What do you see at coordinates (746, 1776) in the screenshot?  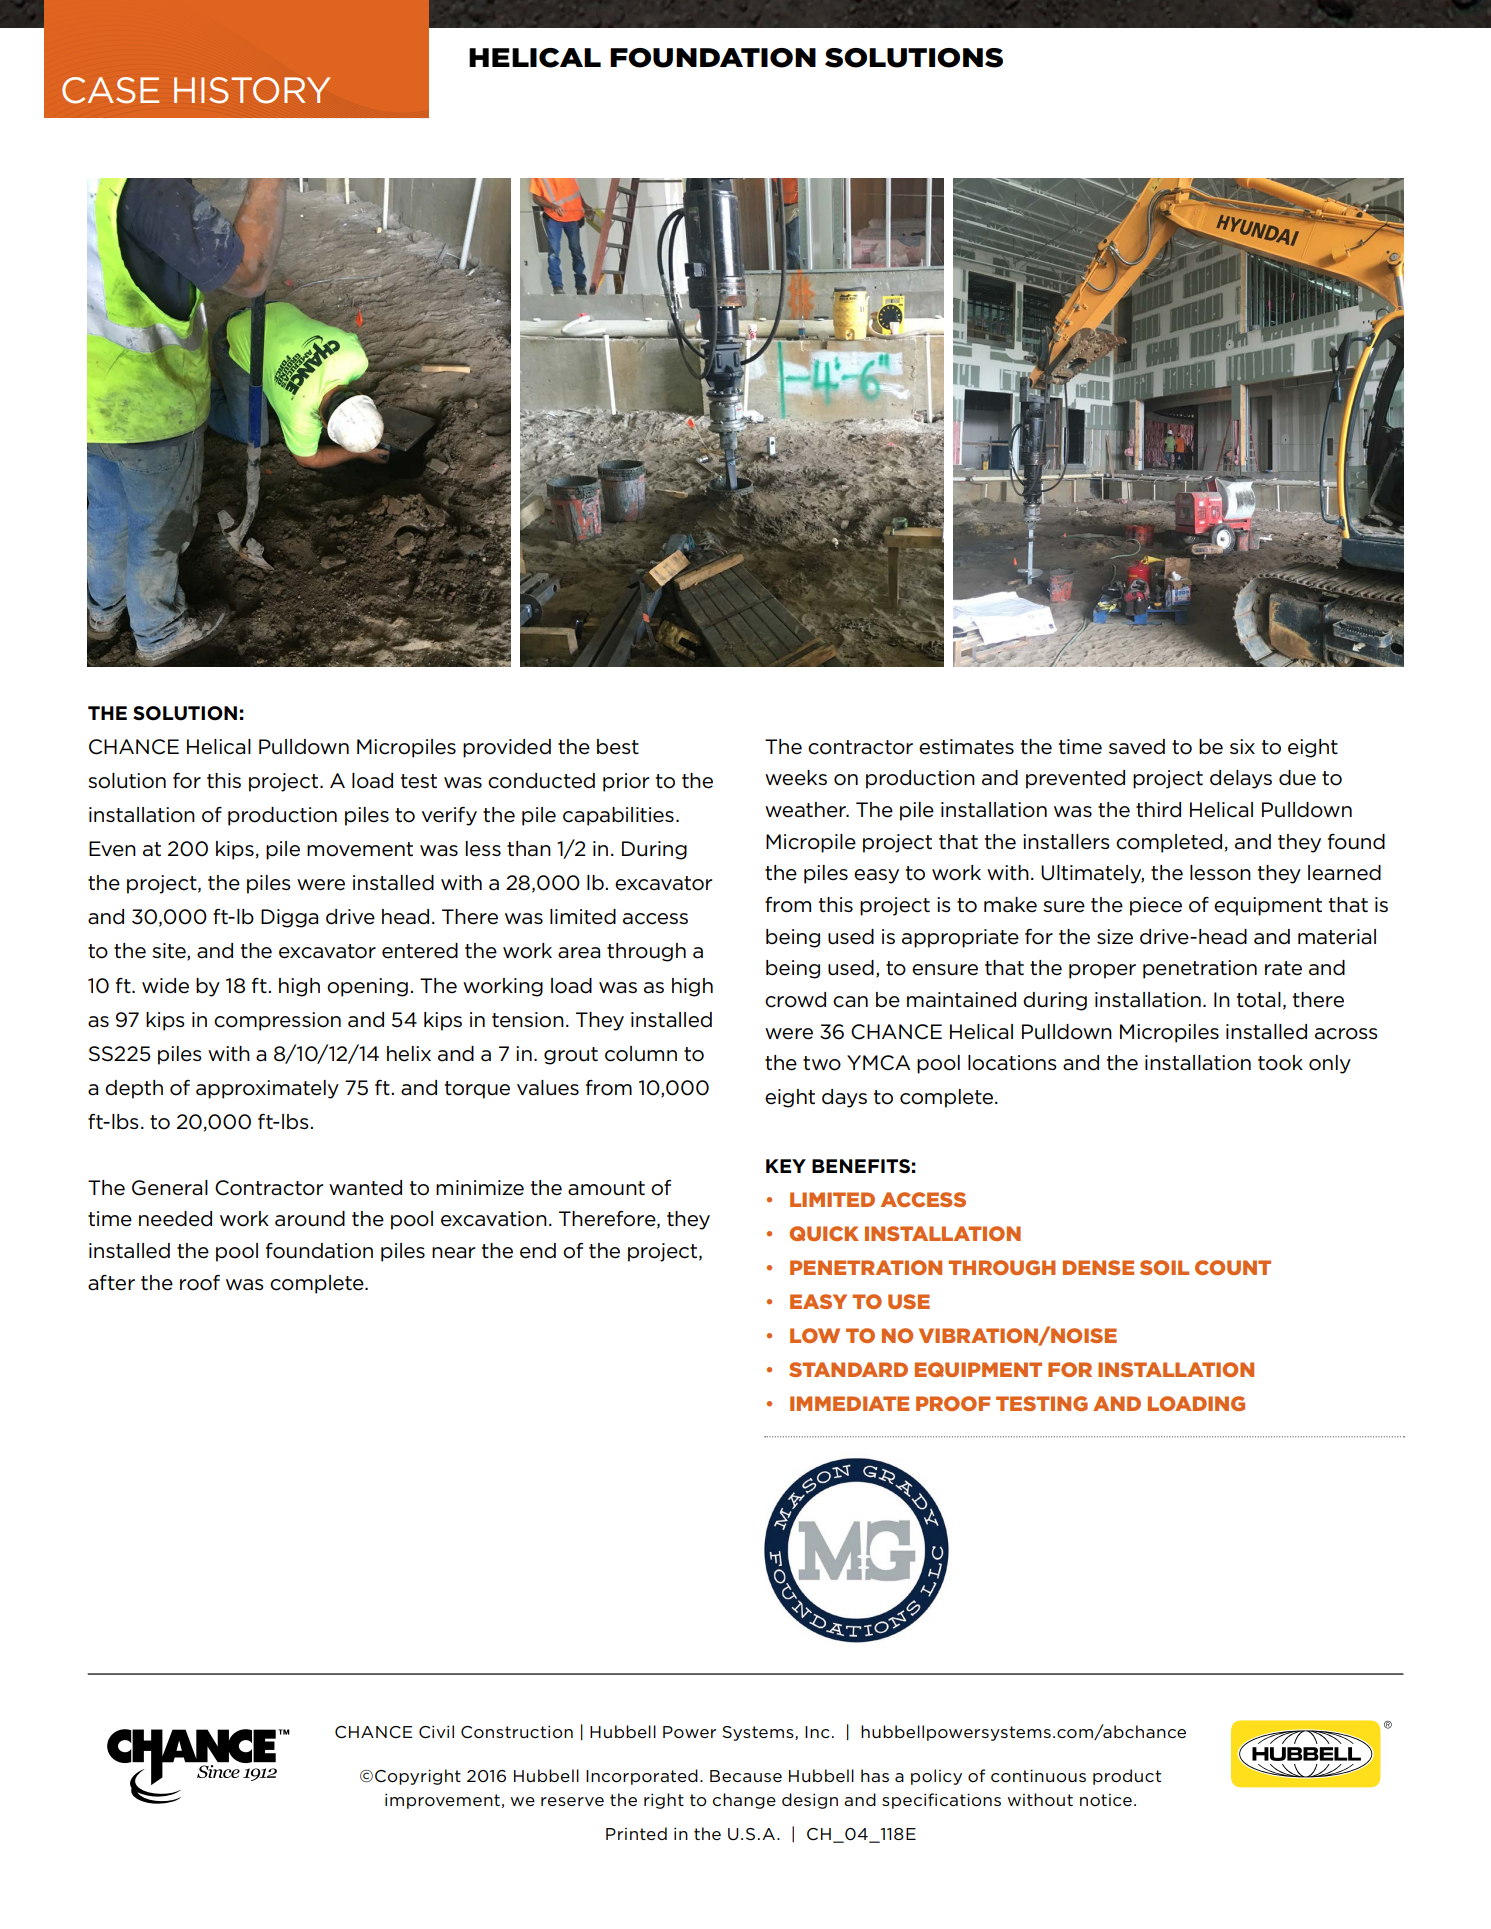 I see `Because` at bounding box center [746, 1776].
